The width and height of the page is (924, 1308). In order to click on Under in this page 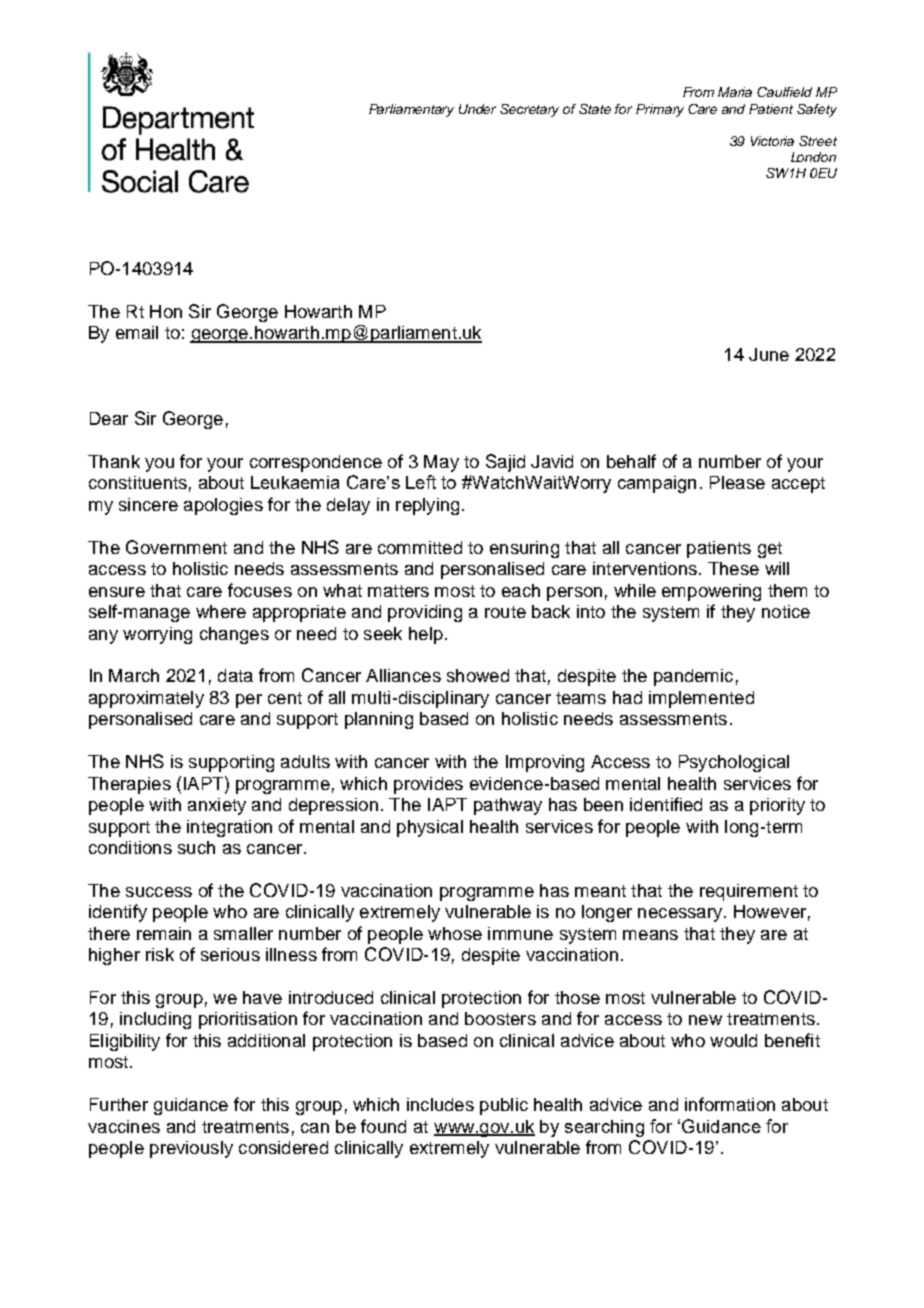, I will do `click(477, 109)`.
